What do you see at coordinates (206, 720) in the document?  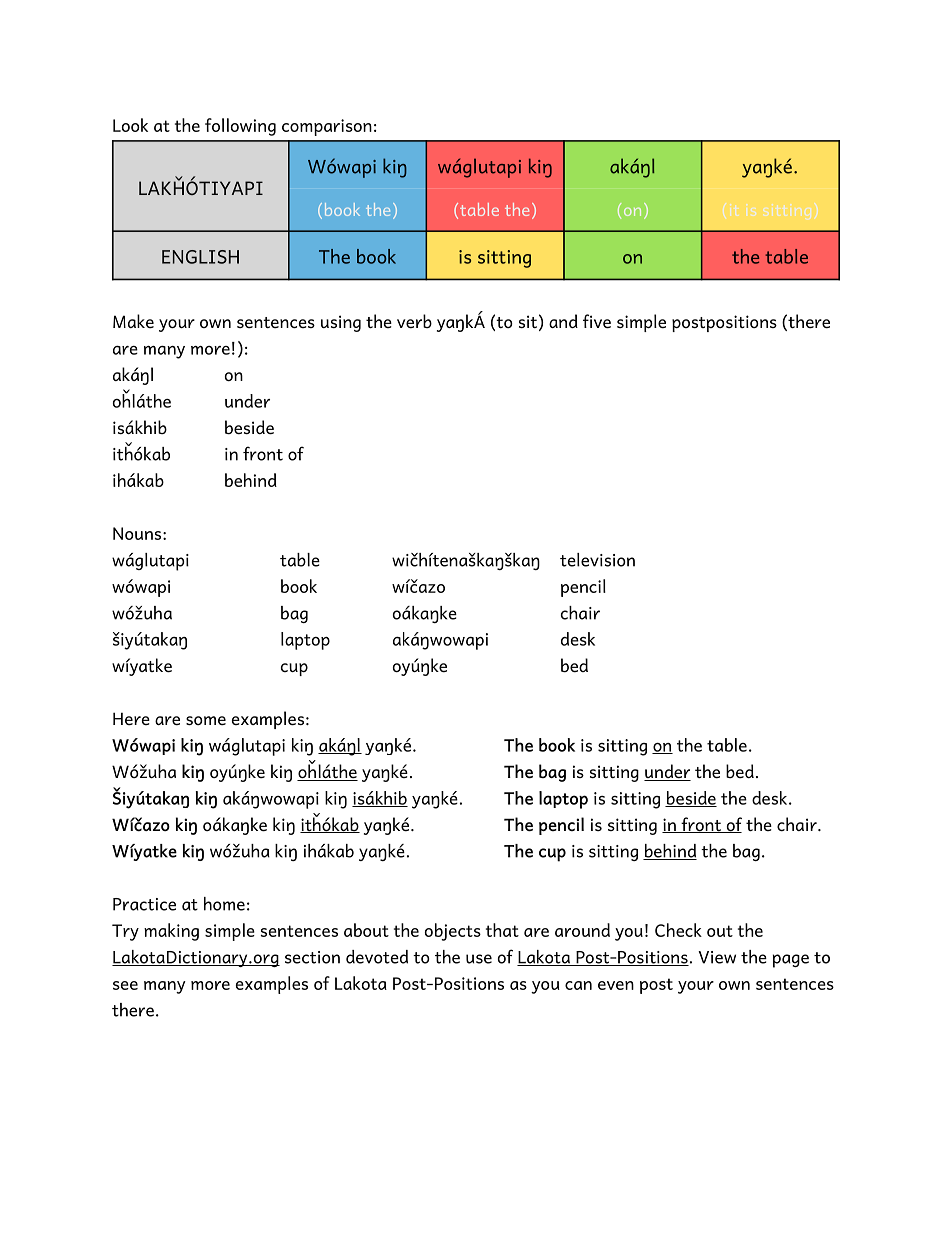 I see `some` at bounding box center [206, 720].
